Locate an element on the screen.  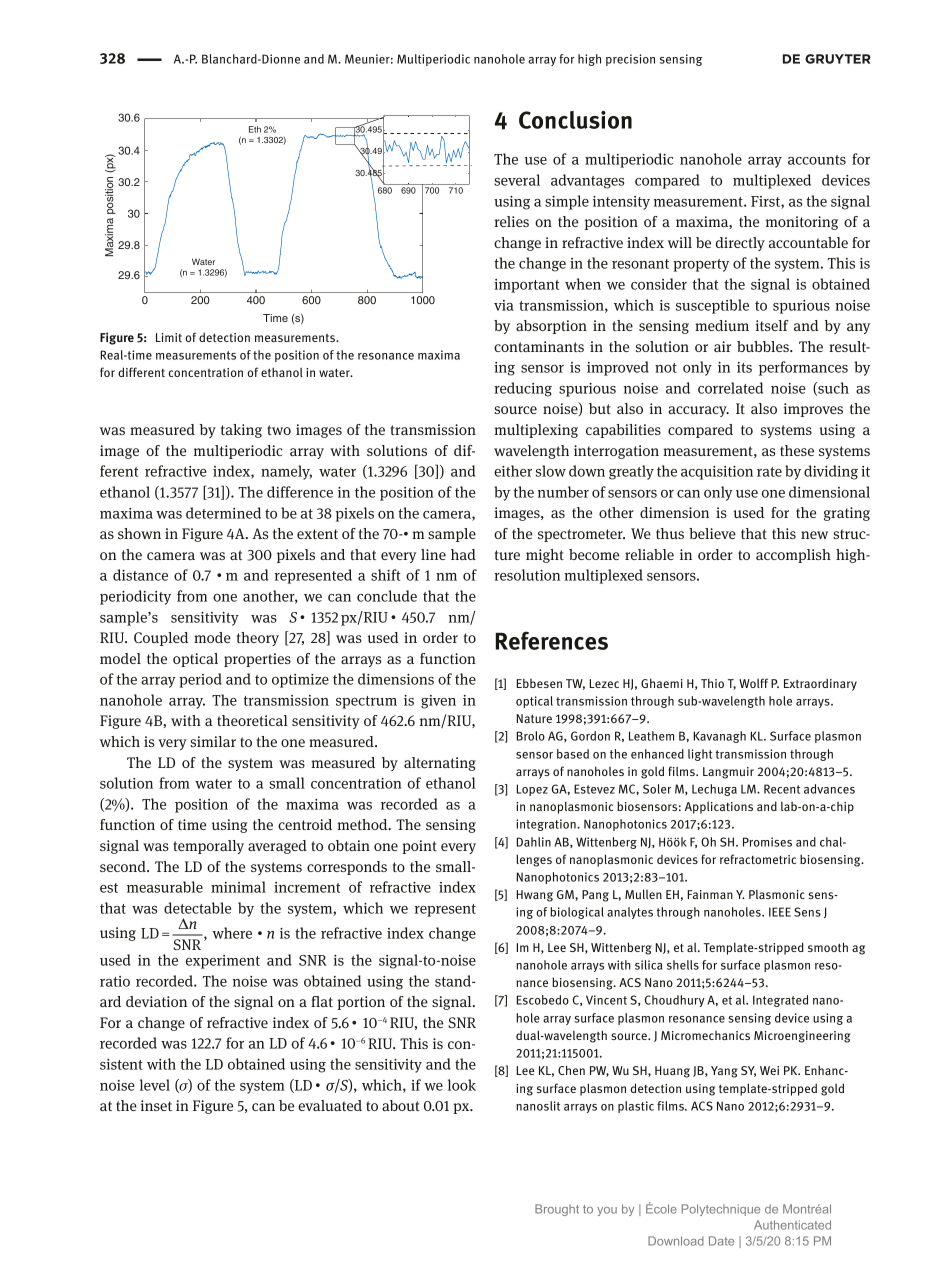
temporally is located at coordinates (208, 847).
